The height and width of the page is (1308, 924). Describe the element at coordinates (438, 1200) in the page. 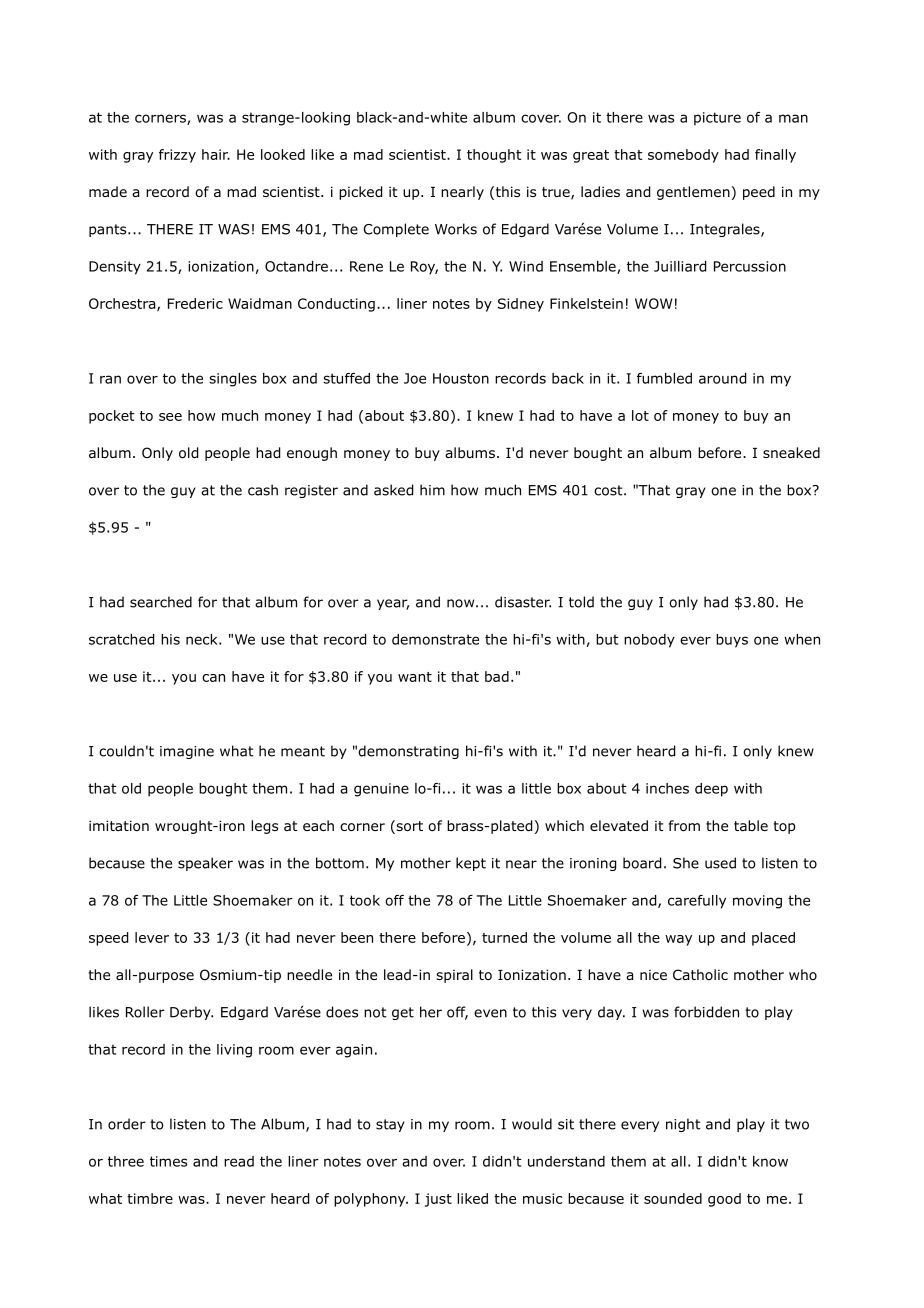

I see `just` at that location.
